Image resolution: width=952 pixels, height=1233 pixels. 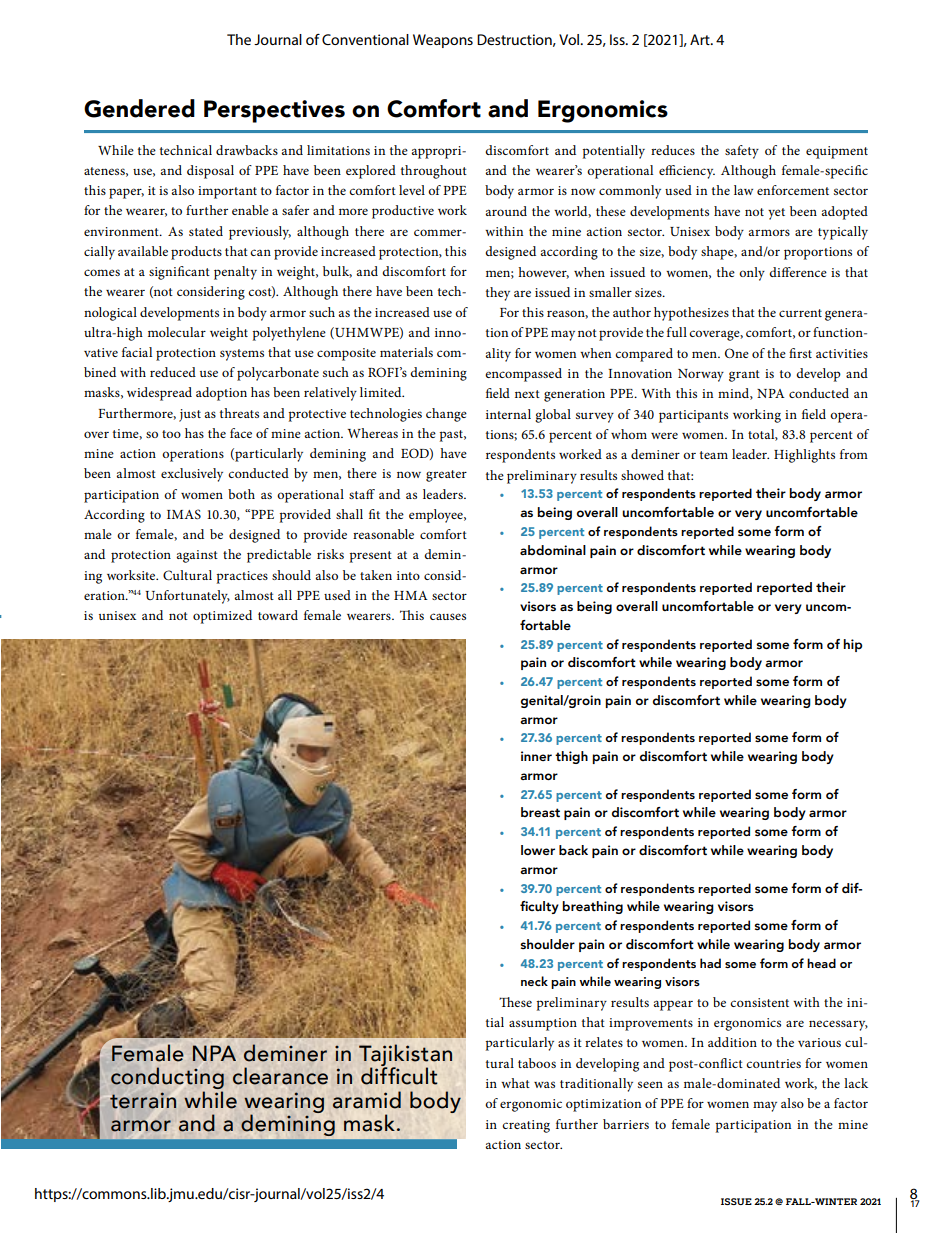 I want to click on Weapons, so click(x=443, y=41).
